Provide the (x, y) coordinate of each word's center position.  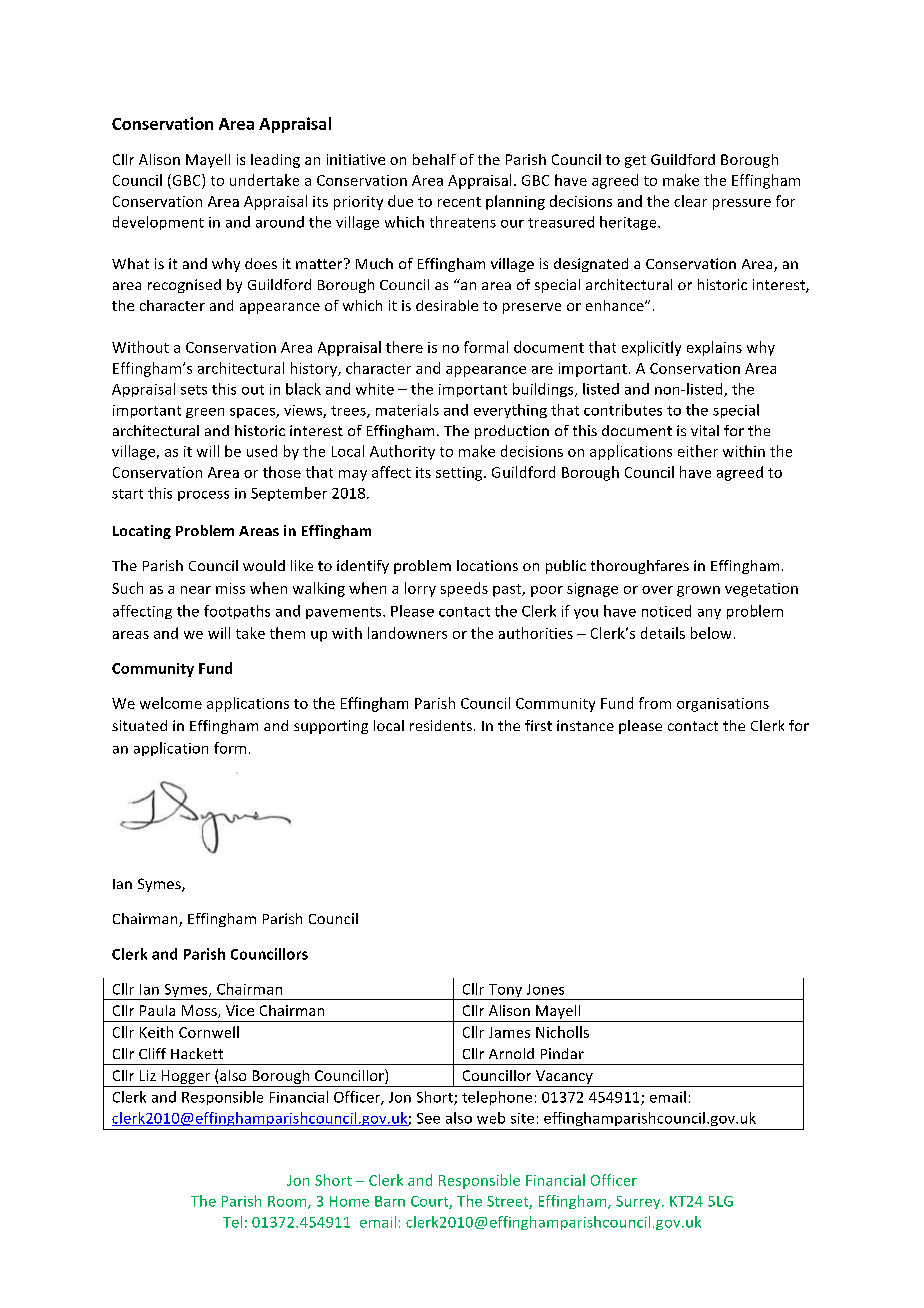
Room (288, 1202)
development (158, 223)
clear (690, 201)
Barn (390, 1201)
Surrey (639, 1202)
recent (459, 202)
